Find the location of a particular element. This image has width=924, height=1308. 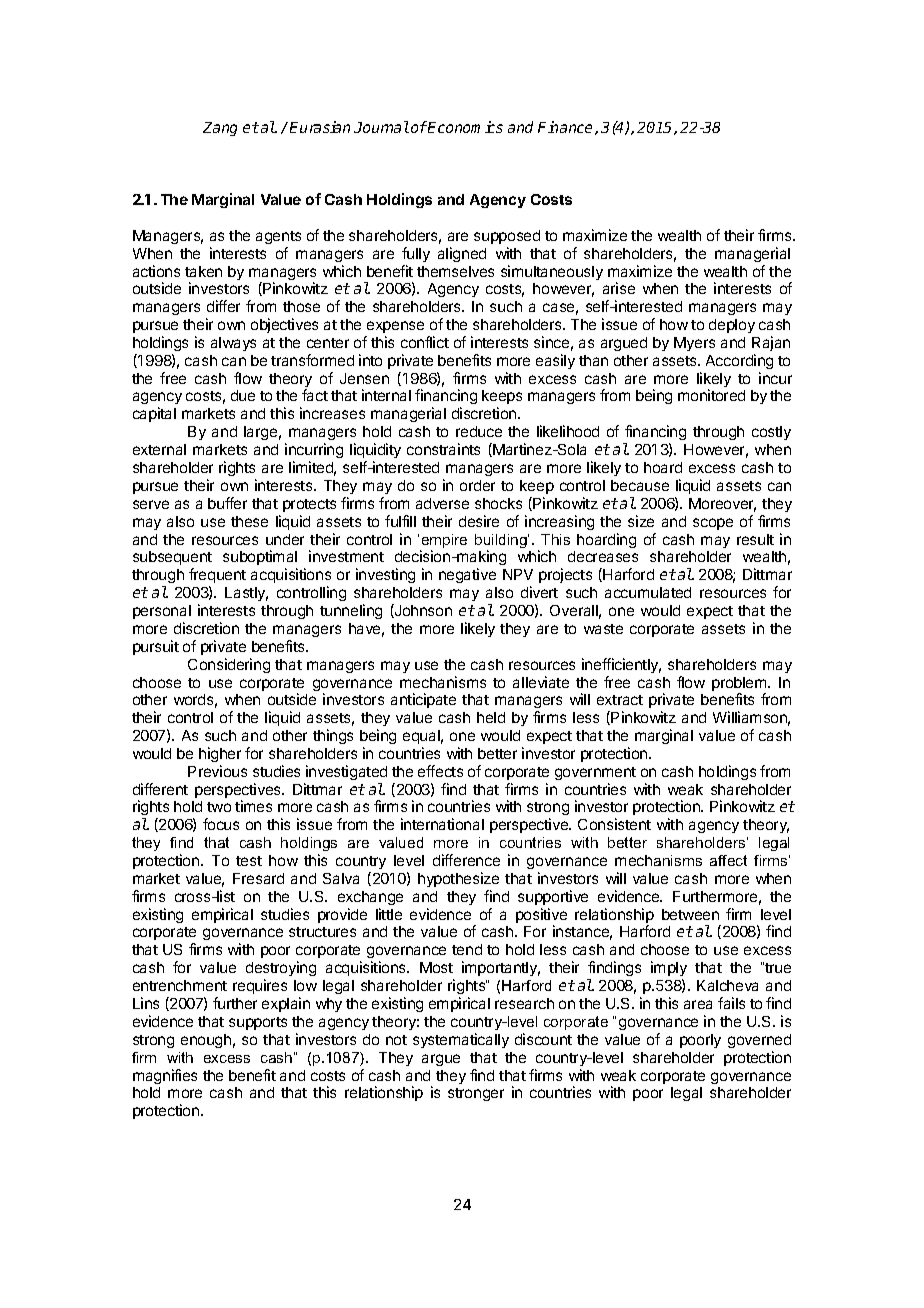

accumulated is located at coordinates (648, 592).
